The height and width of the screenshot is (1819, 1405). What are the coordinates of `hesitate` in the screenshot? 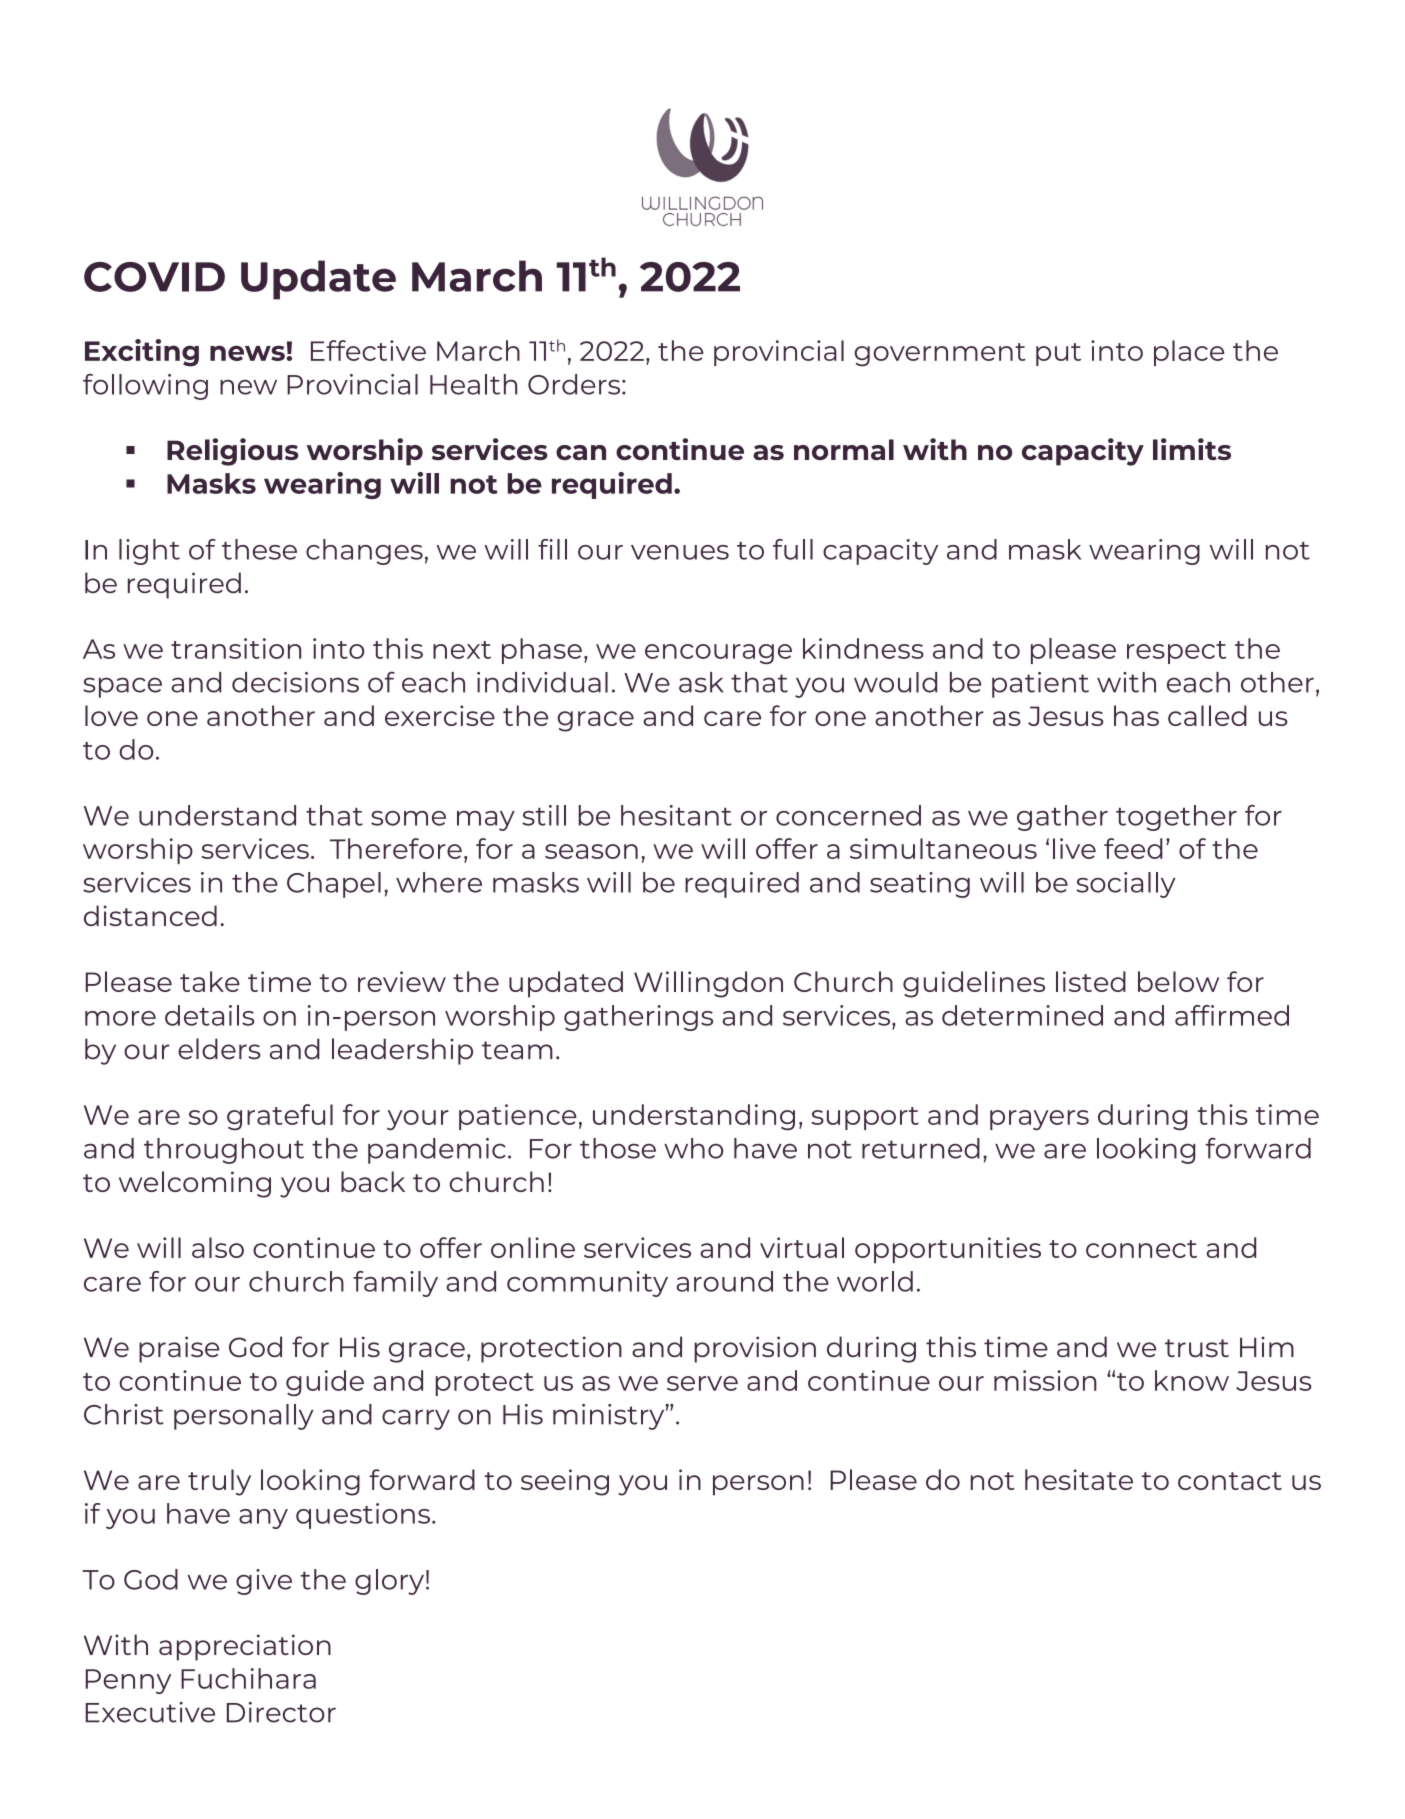 It's located at (1079, 1479).
